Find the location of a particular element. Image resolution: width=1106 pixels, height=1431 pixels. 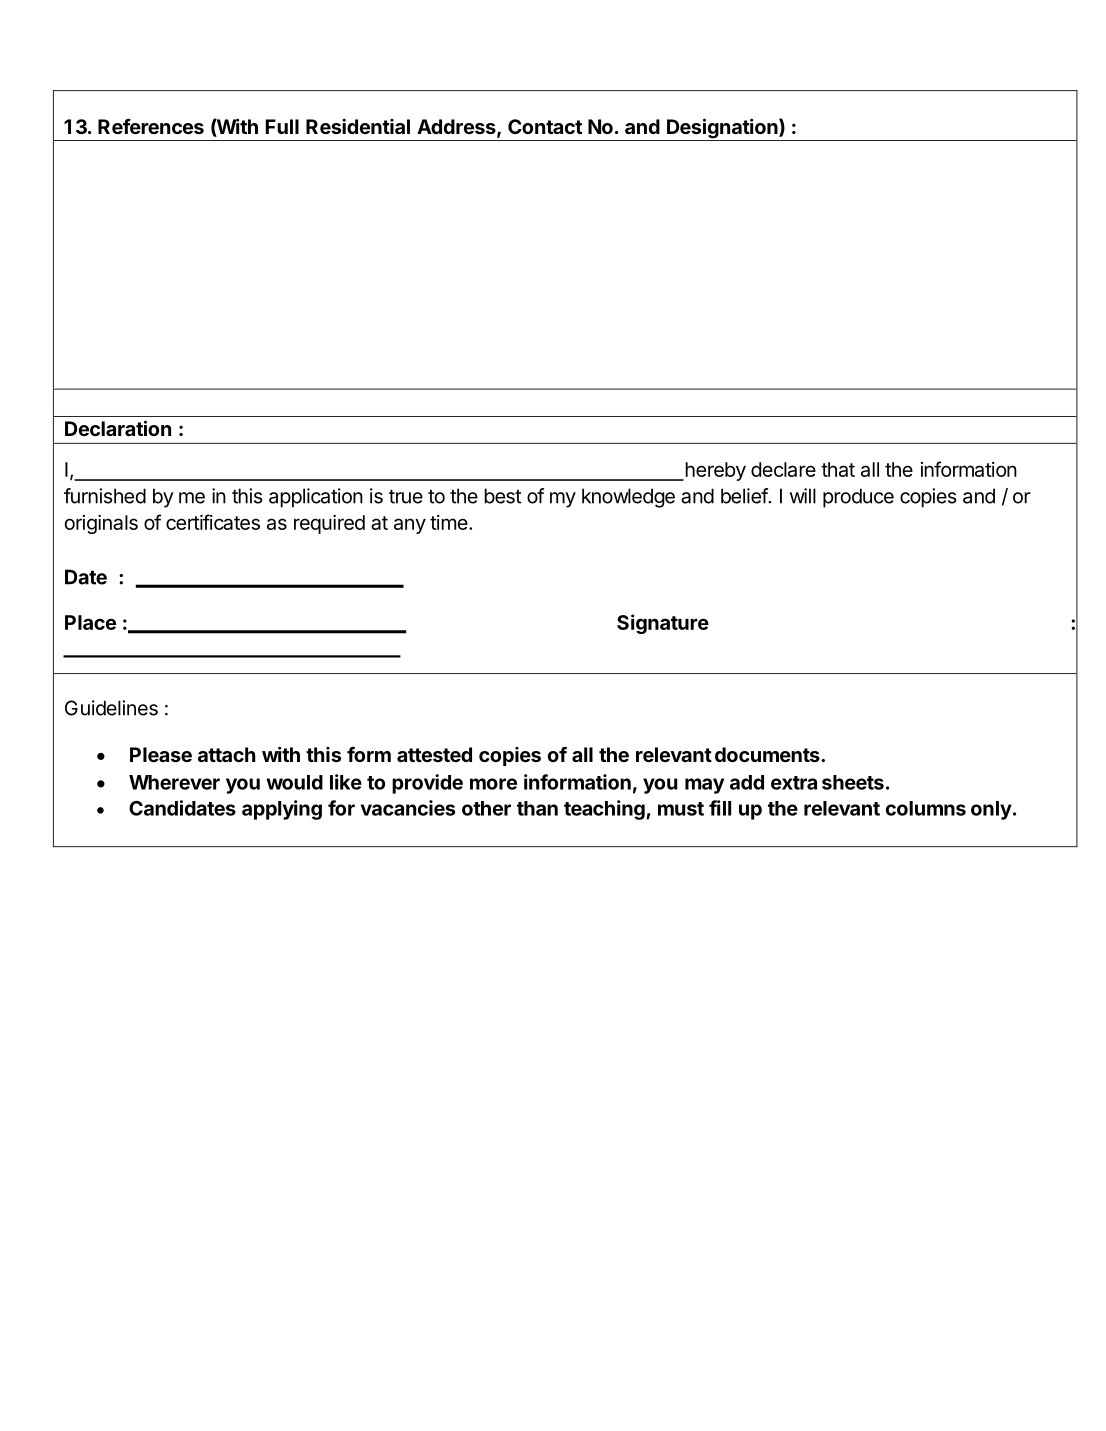

Wherever is located at coordinates (174, 782).
